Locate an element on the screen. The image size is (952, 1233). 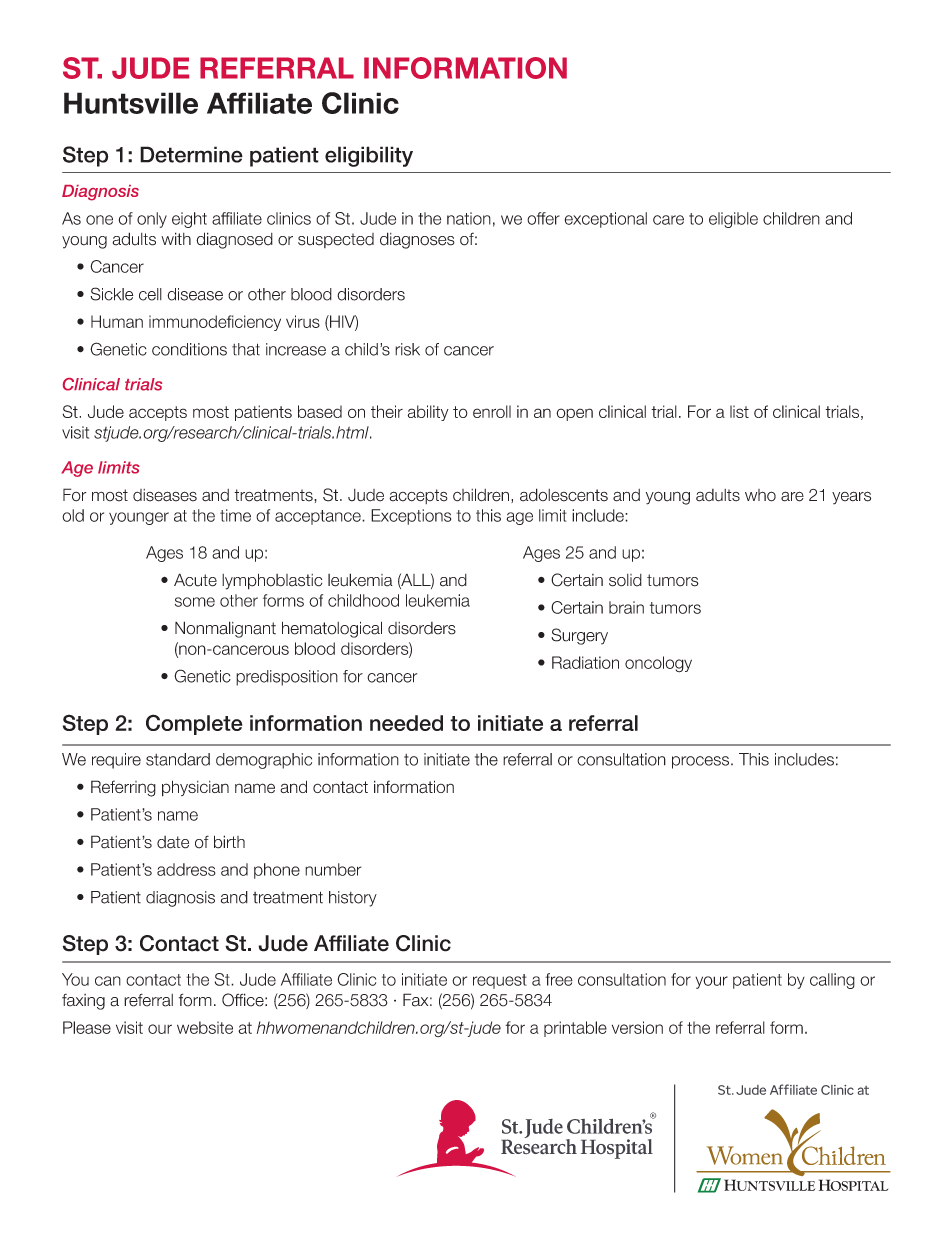
Determine is located at coordinates (191, 154).
